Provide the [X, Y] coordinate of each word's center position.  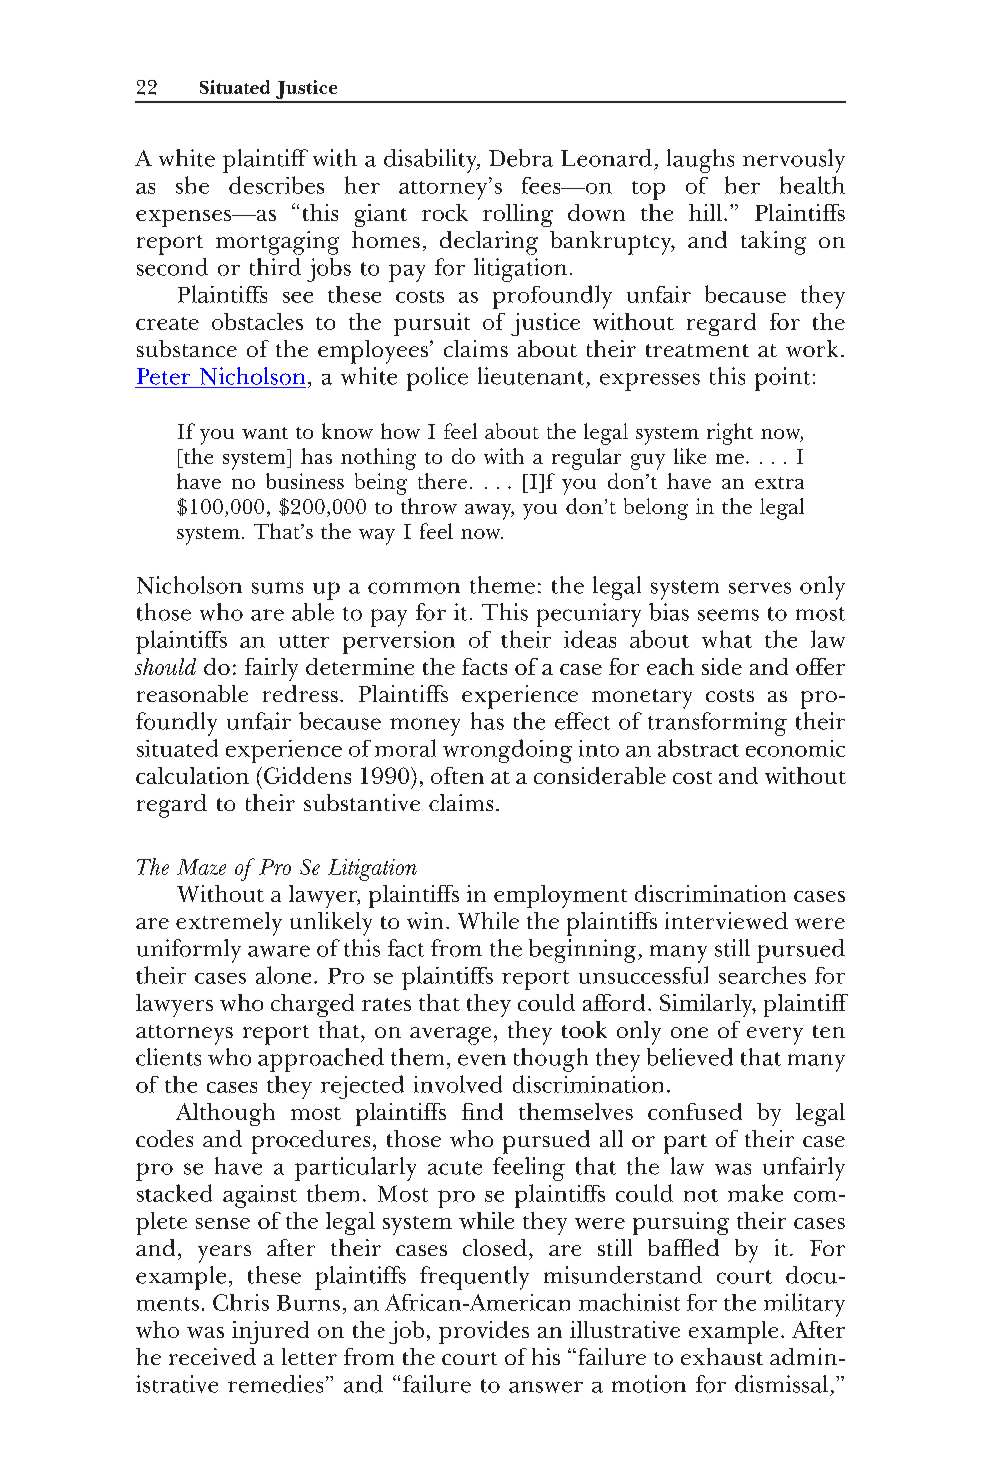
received [212, 1356]
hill [705, 212]
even [482, 1060]
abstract [698, 748]
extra [779, 483]
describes [276, 185]
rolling [518, 215]
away [489, 512]
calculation [192, 775]
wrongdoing [507, 751]
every [775, 1036]
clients [168, 1057]
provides [484, 1332]
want [265, 433]
